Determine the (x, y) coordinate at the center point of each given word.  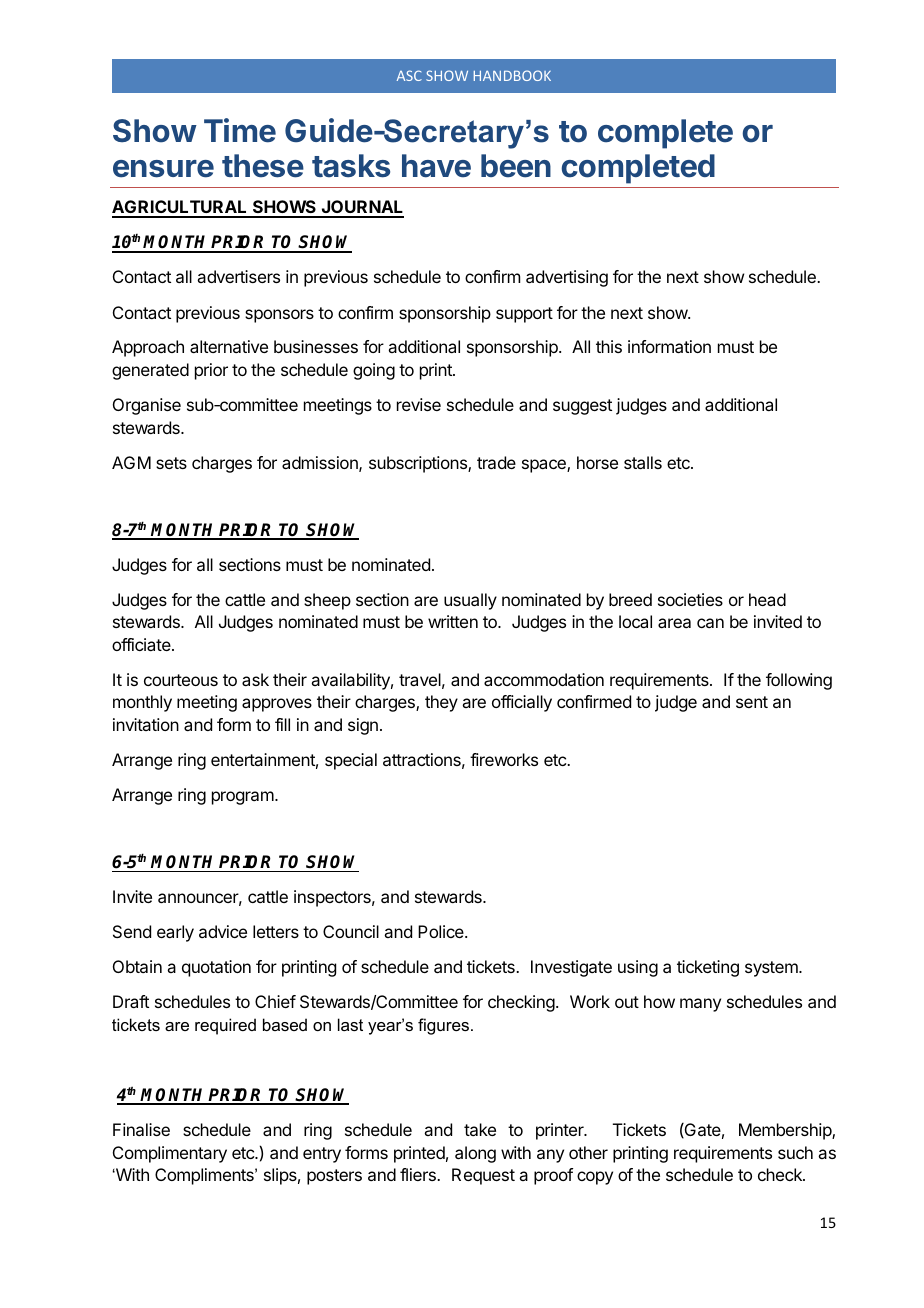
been (516, 166)
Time (240, 130)
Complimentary (170, 1154)
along (475, 1154)
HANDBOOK (512, 75)
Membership (786, 1131)
